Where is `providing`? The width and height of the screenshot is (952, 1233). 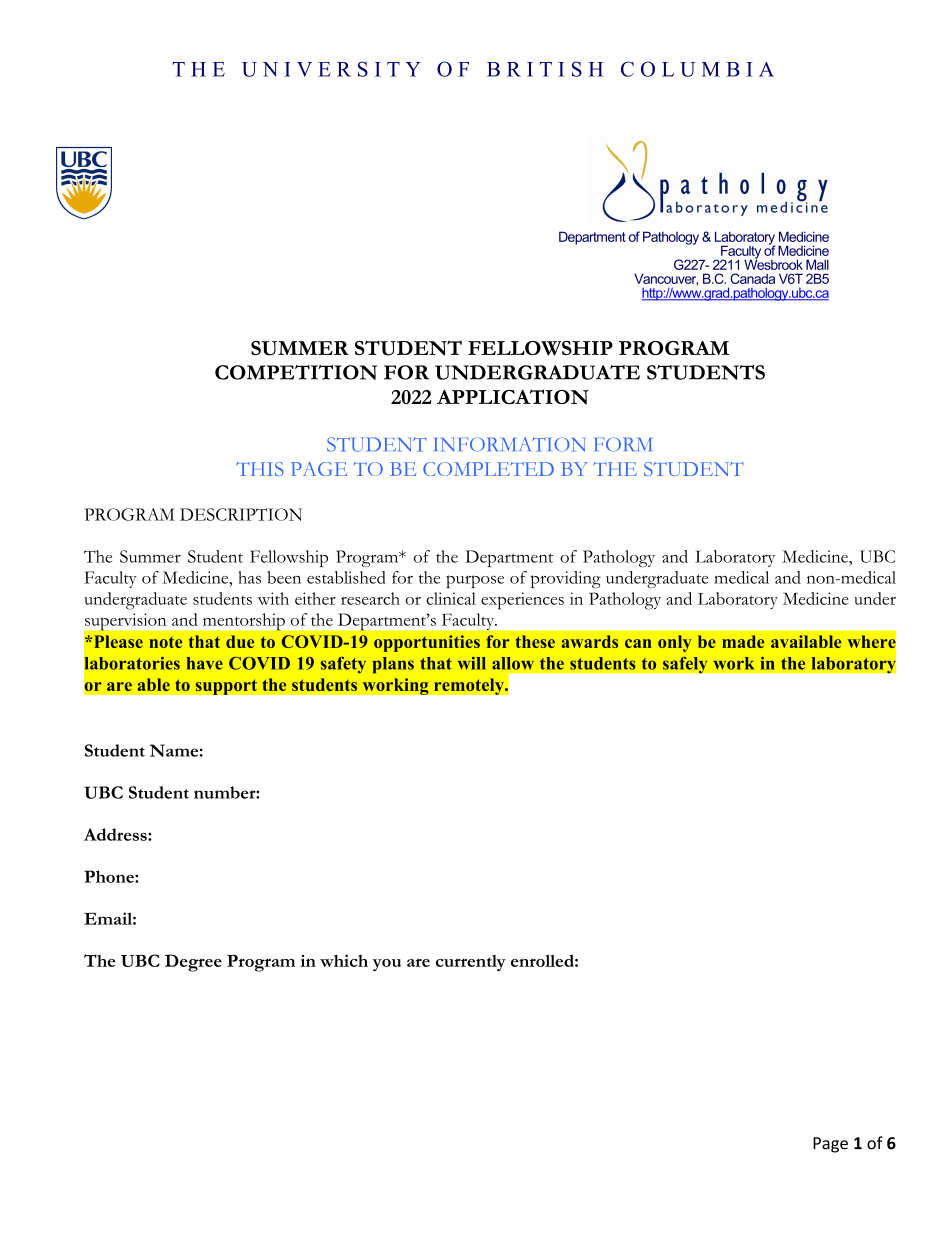 providing is located at coordinates (566, 579).
